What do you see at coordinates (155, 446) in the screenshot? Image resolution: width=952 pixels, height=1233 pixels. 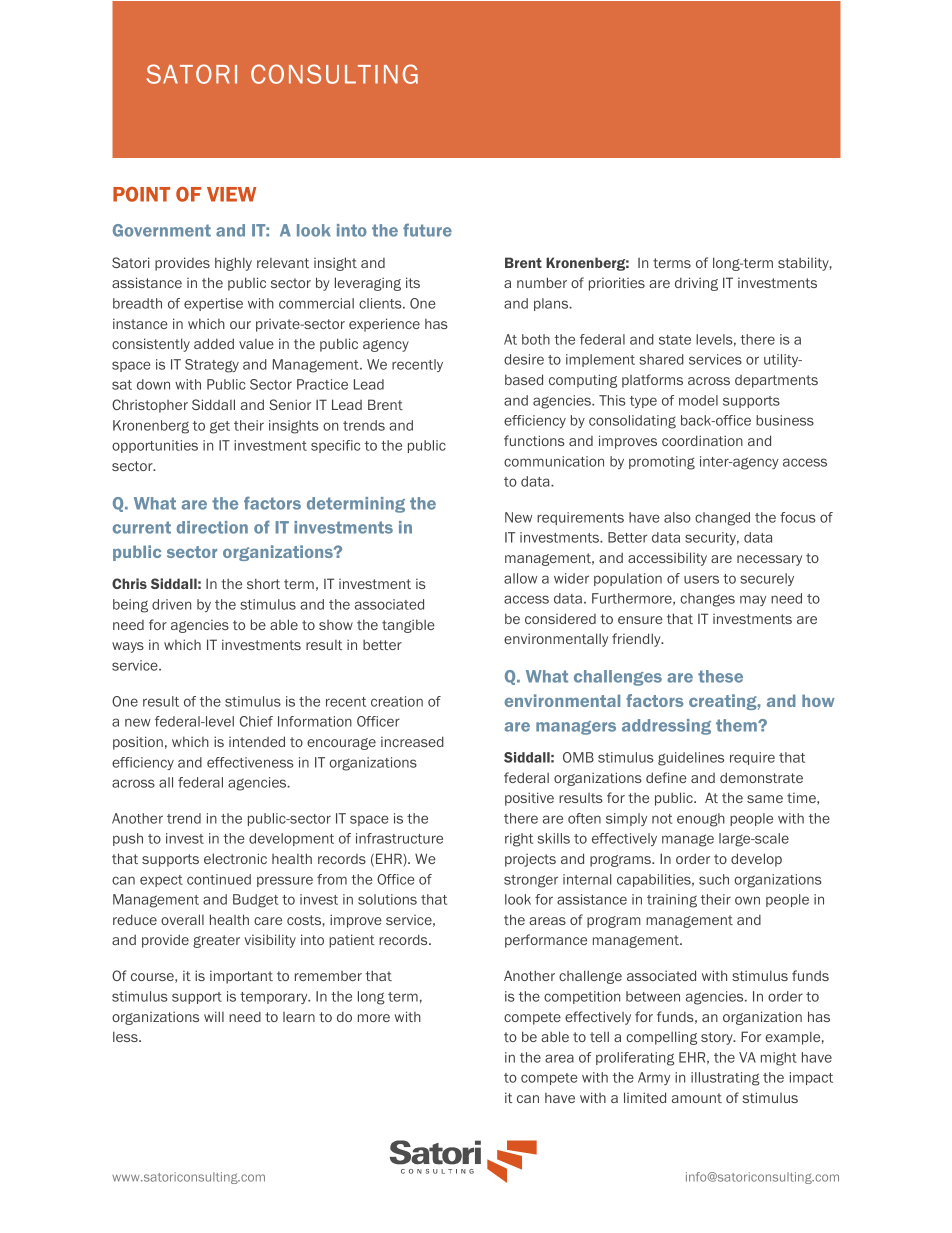 I see `opportunities` at bounding box center [155, 446].
